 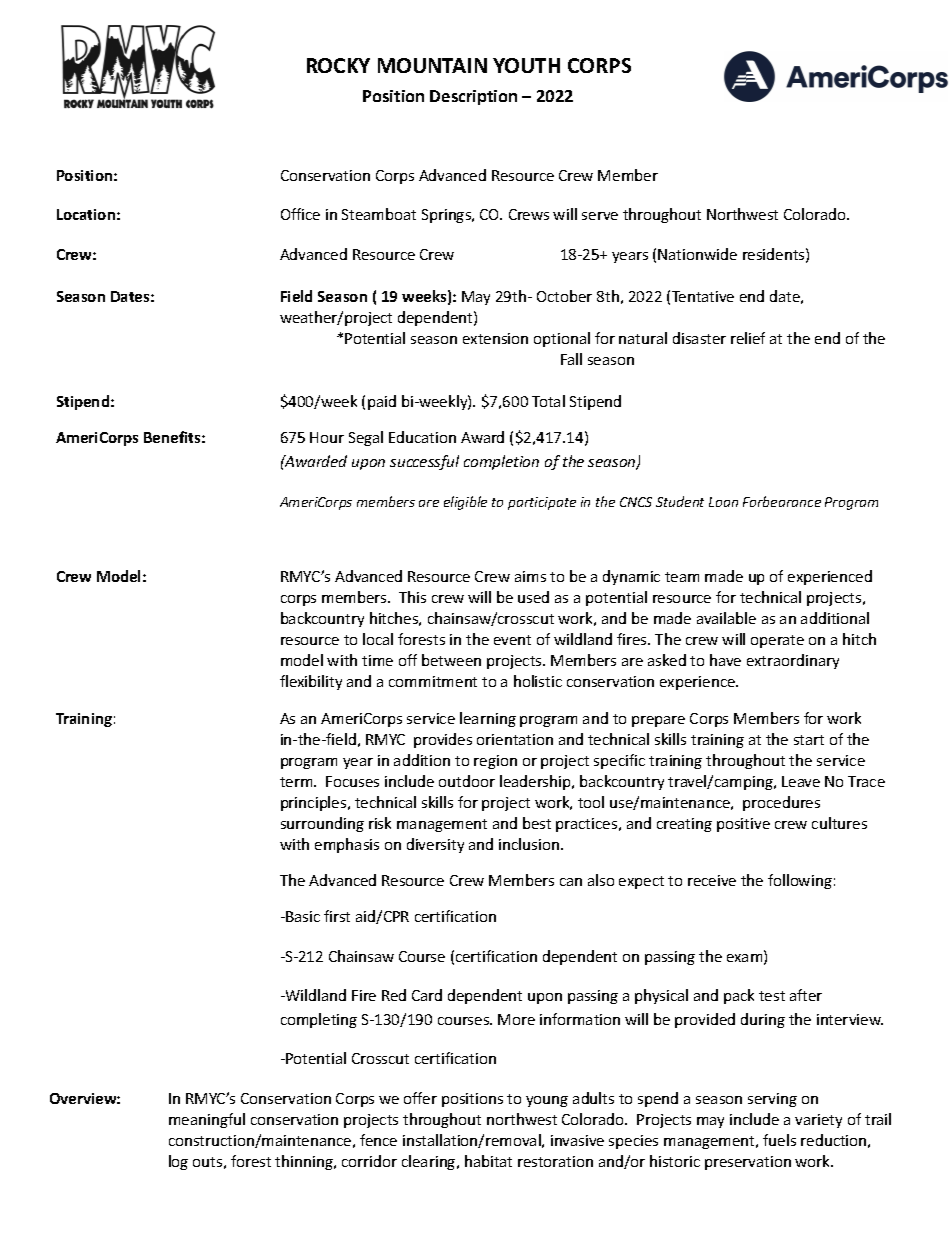 I want to click on meaningful, so click(x=207, y=1120).
